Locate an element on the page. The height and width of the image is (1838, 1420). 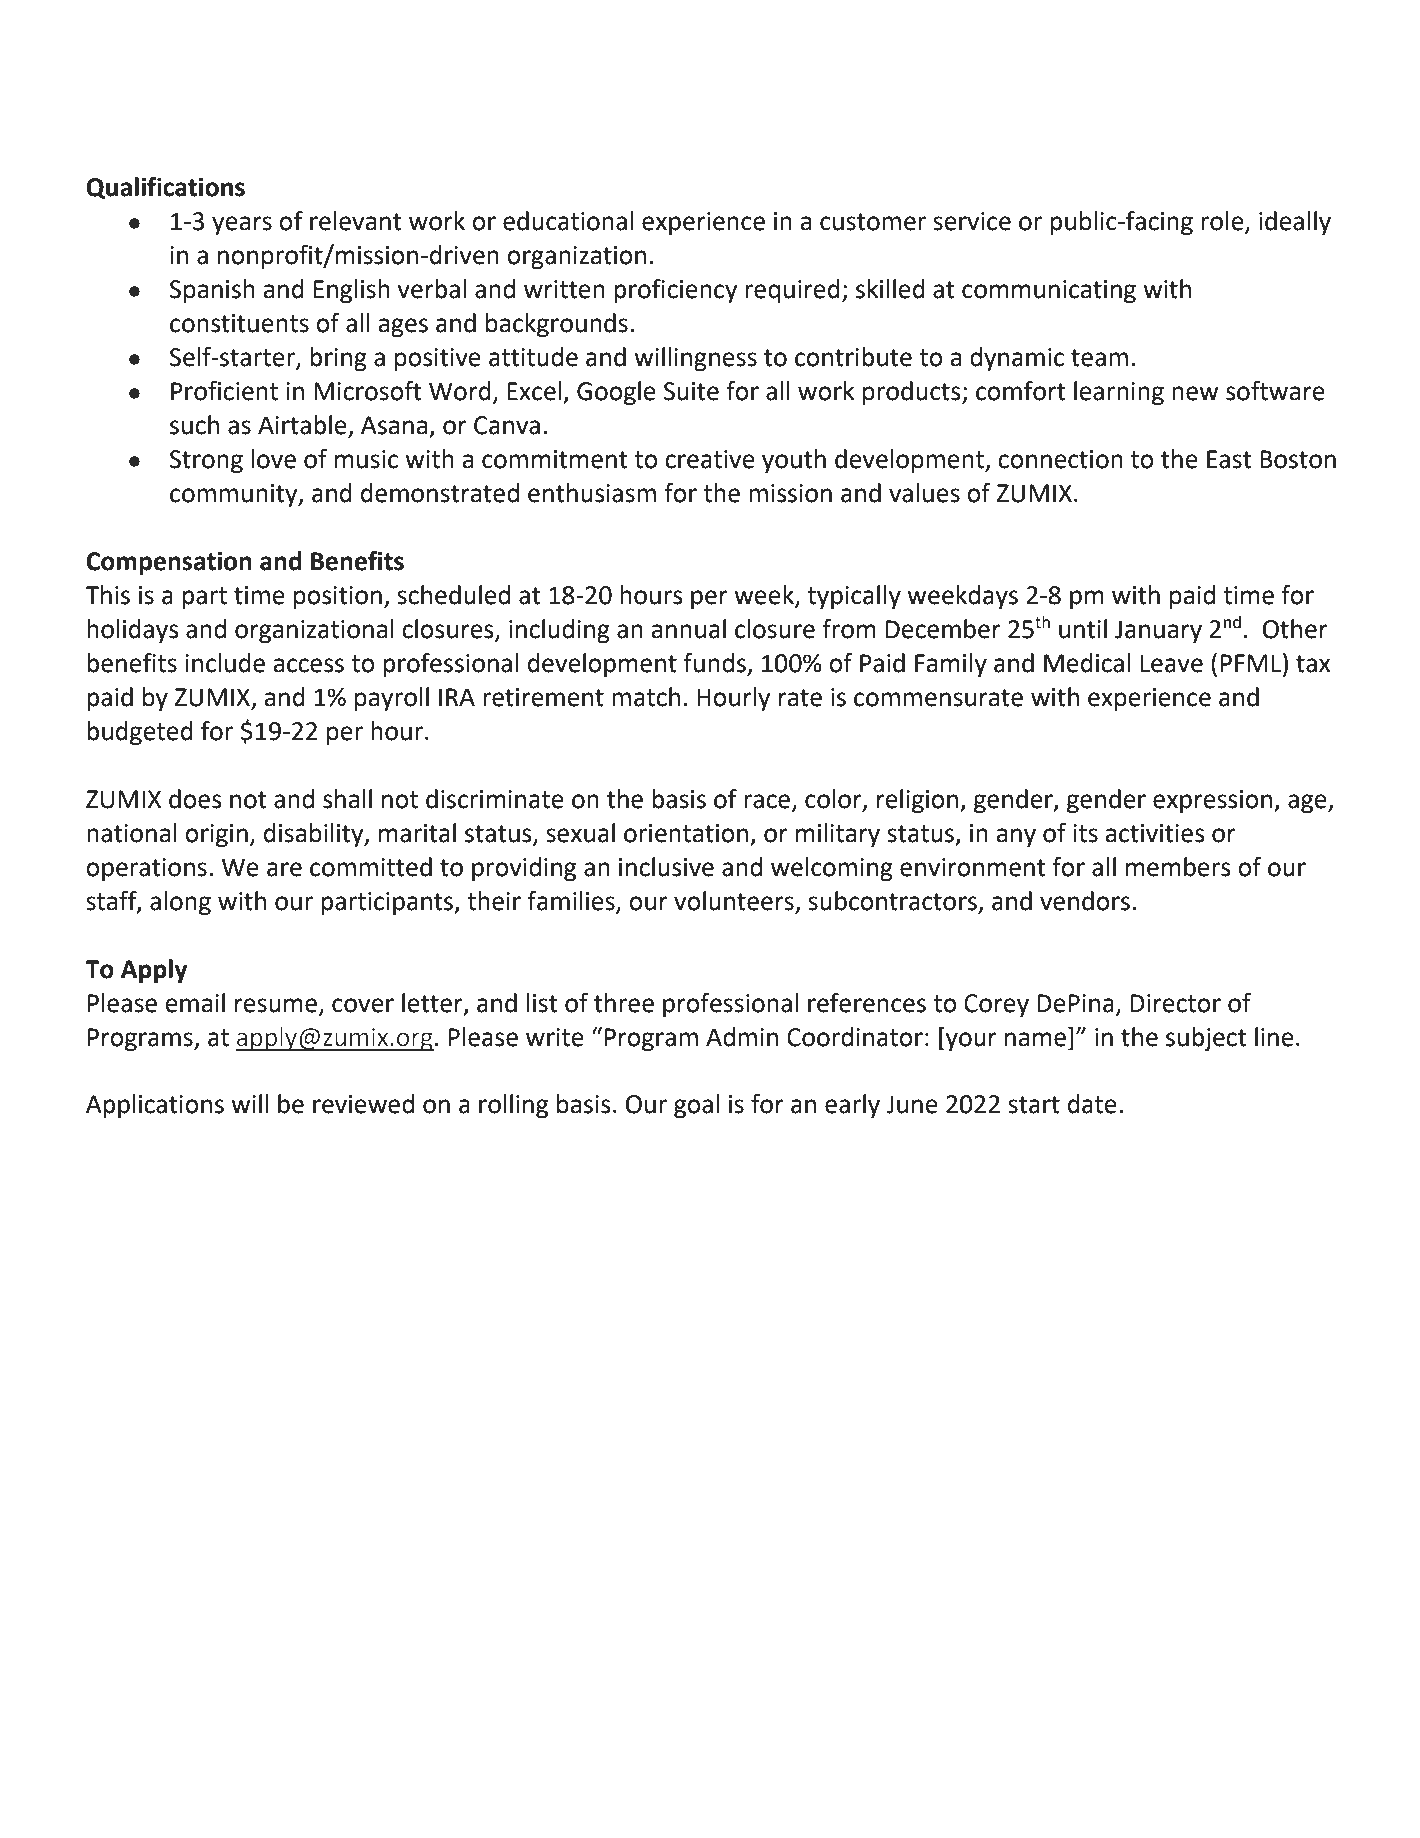
funds is located at coordinates (714, 663).
